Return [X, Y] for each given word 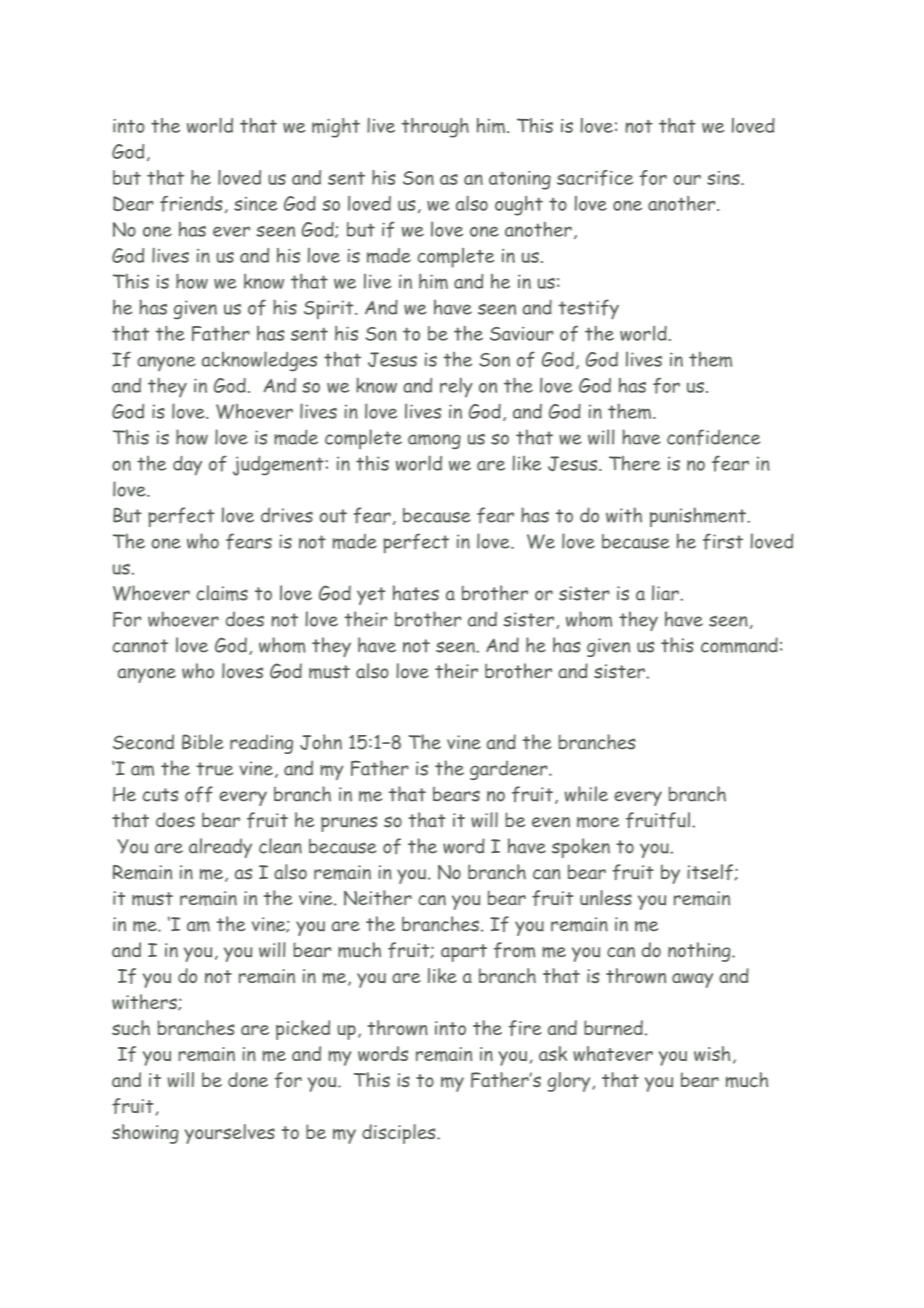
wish [712, 1053]
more [598, 822]
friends [191, 204]
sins [724, 178]
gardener [510, 770]
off [199, 794]
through [435, 128]
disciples [400, 1134]
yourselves [229, 1134]
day [187, 465]
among [434, 441]
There [635, 463]
